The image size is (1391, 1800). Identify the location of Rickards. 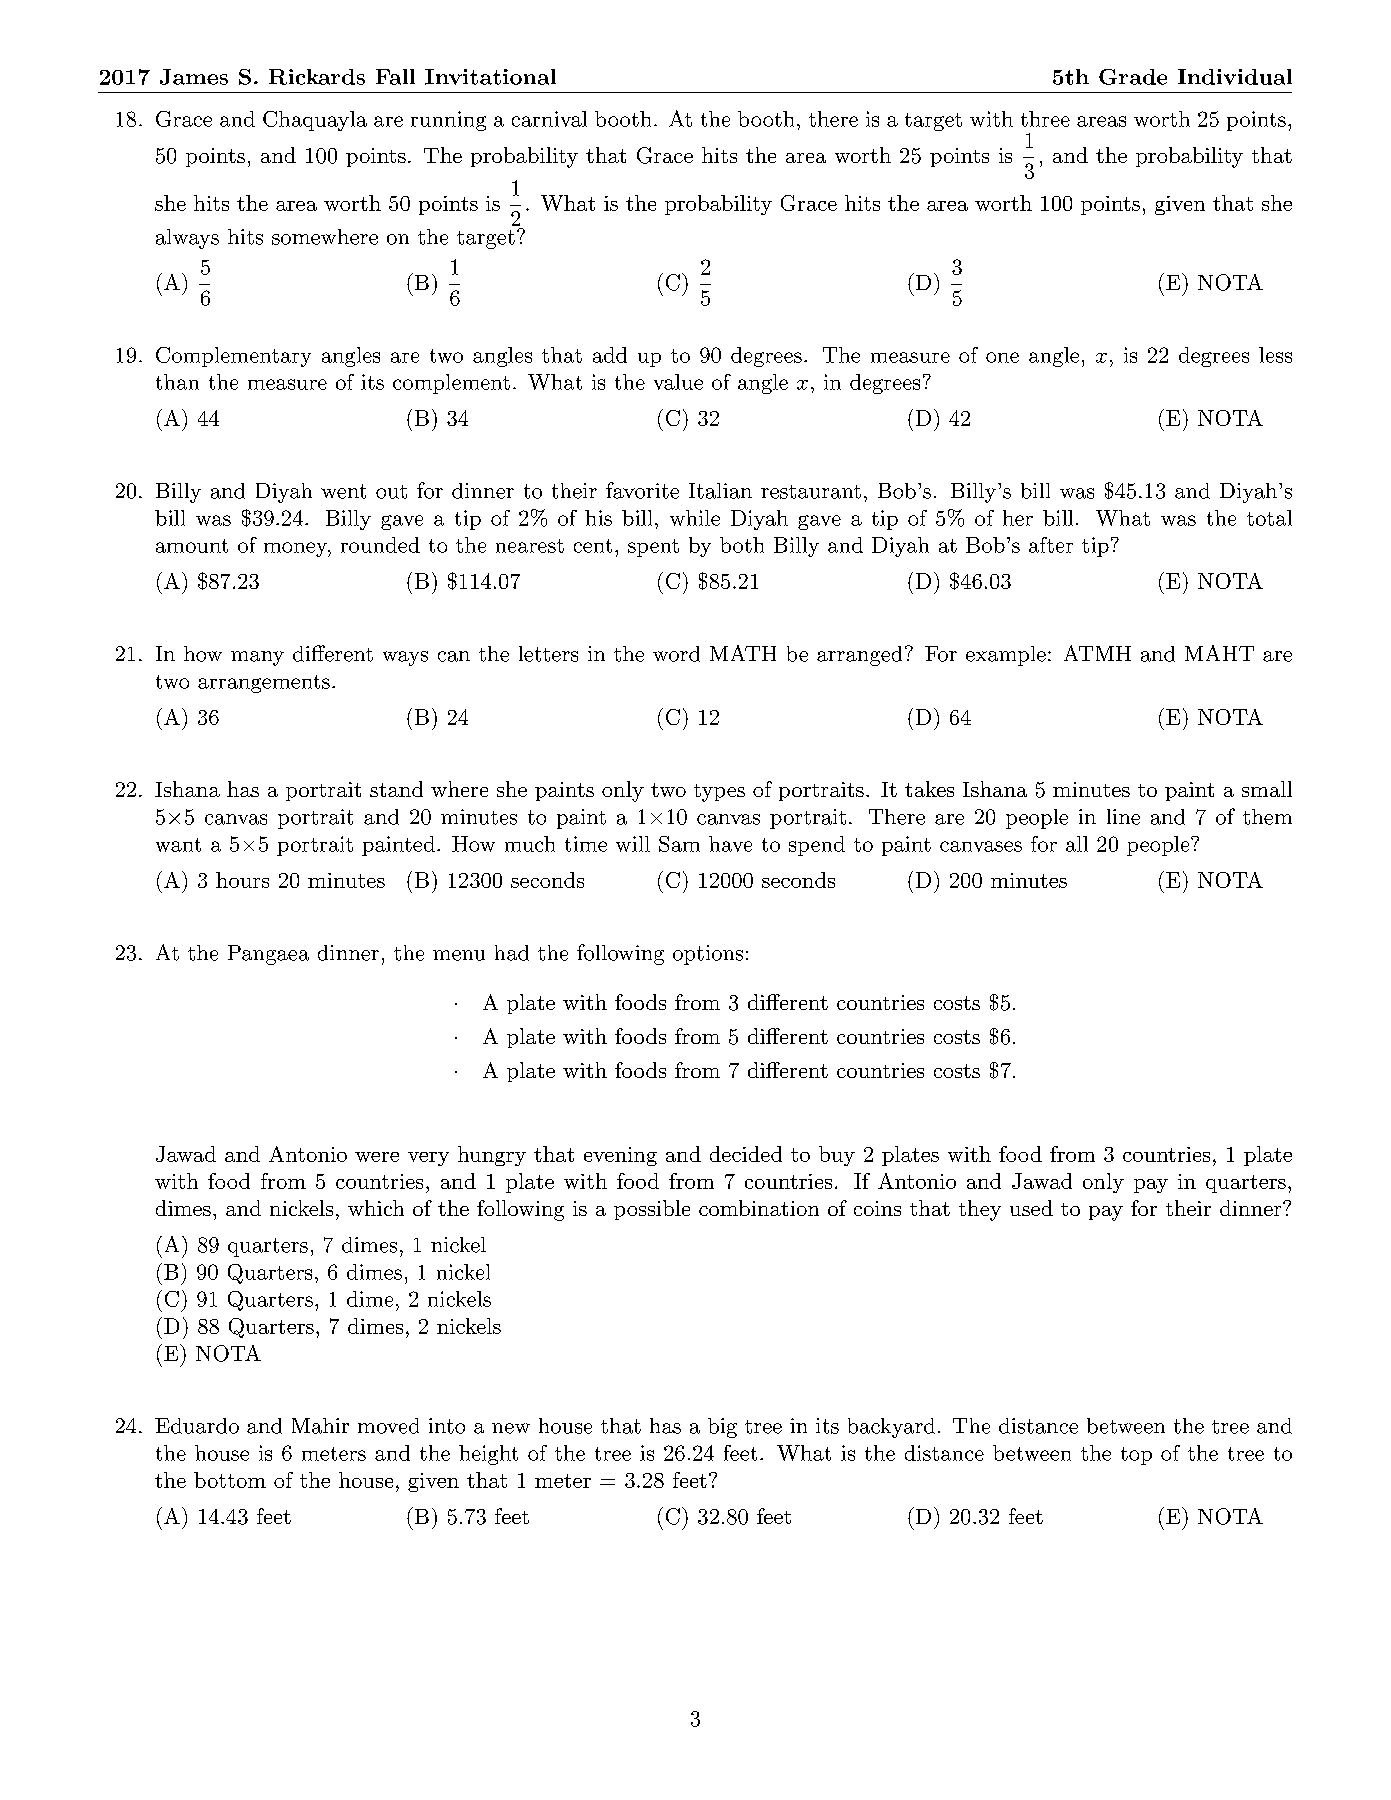
(317, 77).
